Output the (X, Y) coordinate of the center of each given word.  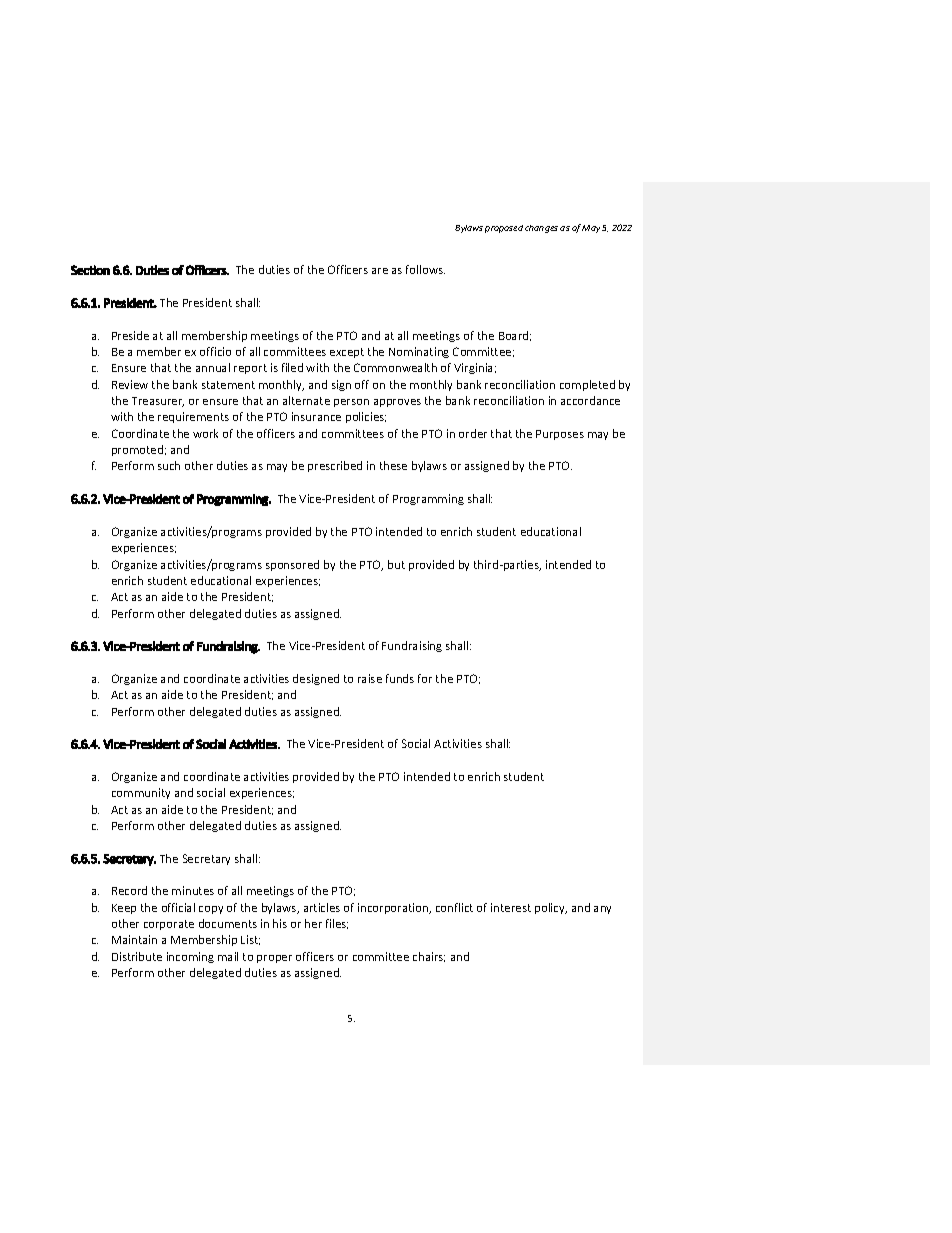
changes (541, 229)
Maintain (134, 939)
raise (370, 678)
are (380, 271)
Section (90, 270)
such (169, 465)
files (337, 924)
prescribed (335, 466)
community (141, 793)
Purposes (560, 435)
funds (400, 678)
